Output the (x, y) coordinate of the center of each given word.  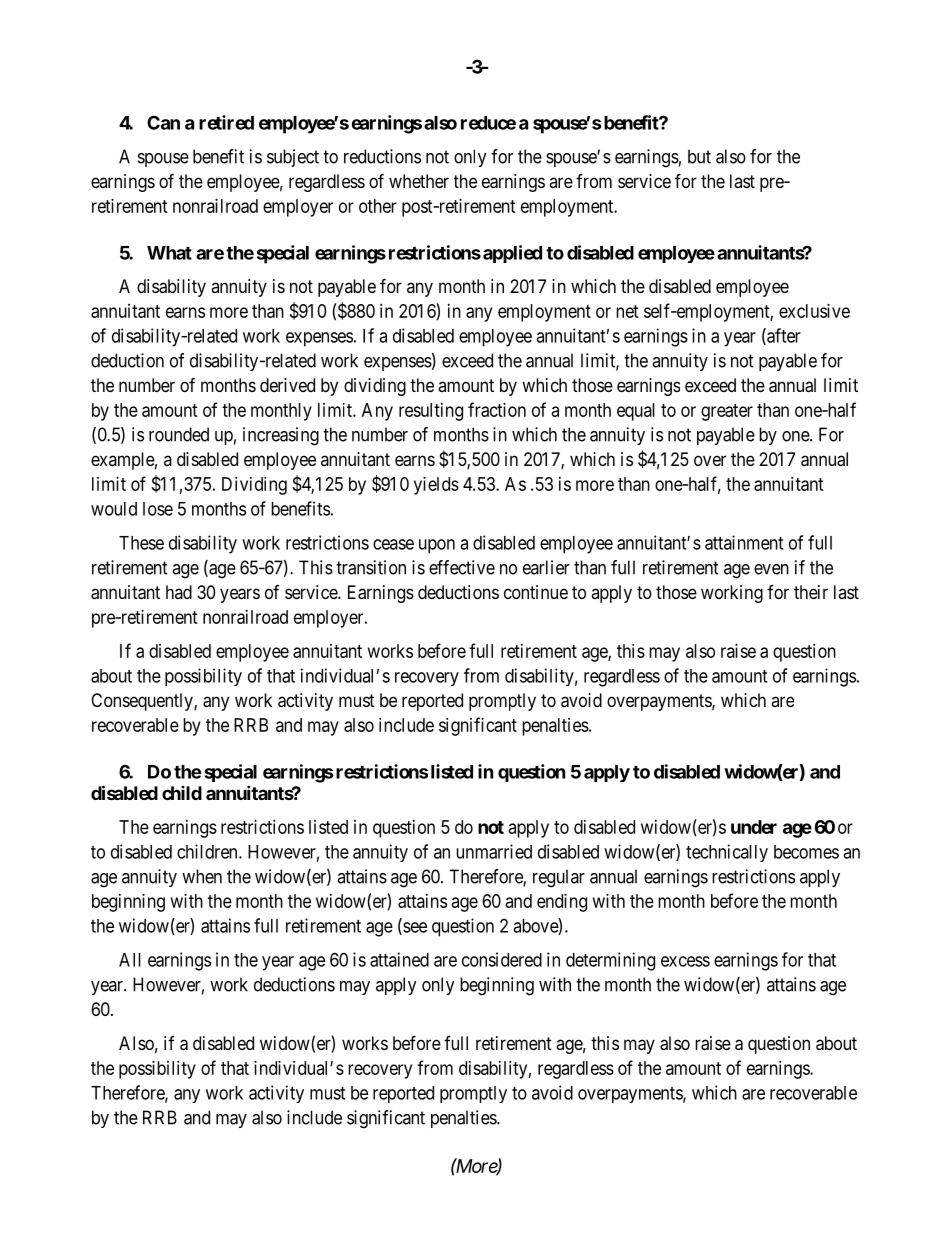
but (699, 156)
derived (287, 385)
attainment (744, 542)
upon (437, 546)
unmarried (494, 851)
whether (419, 181)
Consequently (143, 702)
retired (226, 122)
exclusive (814, 311)
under (754, 827)
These (141, 543)
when (202, 876)
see (414, 928)
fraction (497, 409)
